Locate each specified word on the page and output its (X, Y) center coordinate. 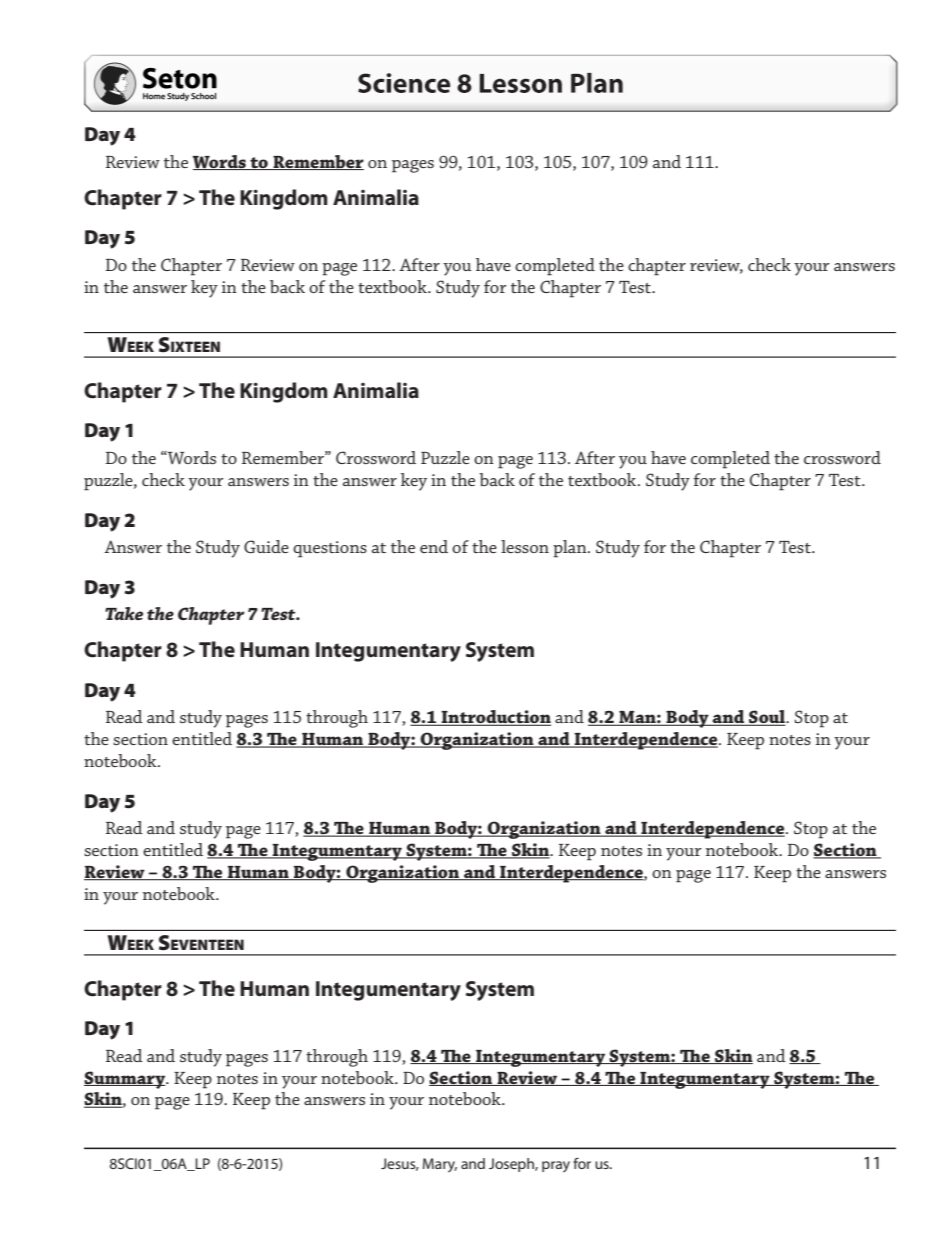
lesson (525, 546)
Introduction (495, 718)
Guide (266, 546)
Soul (767, 718)
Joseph (512, 1165)
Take (124, 613)
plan (571, 549)
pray (556, 1166)
